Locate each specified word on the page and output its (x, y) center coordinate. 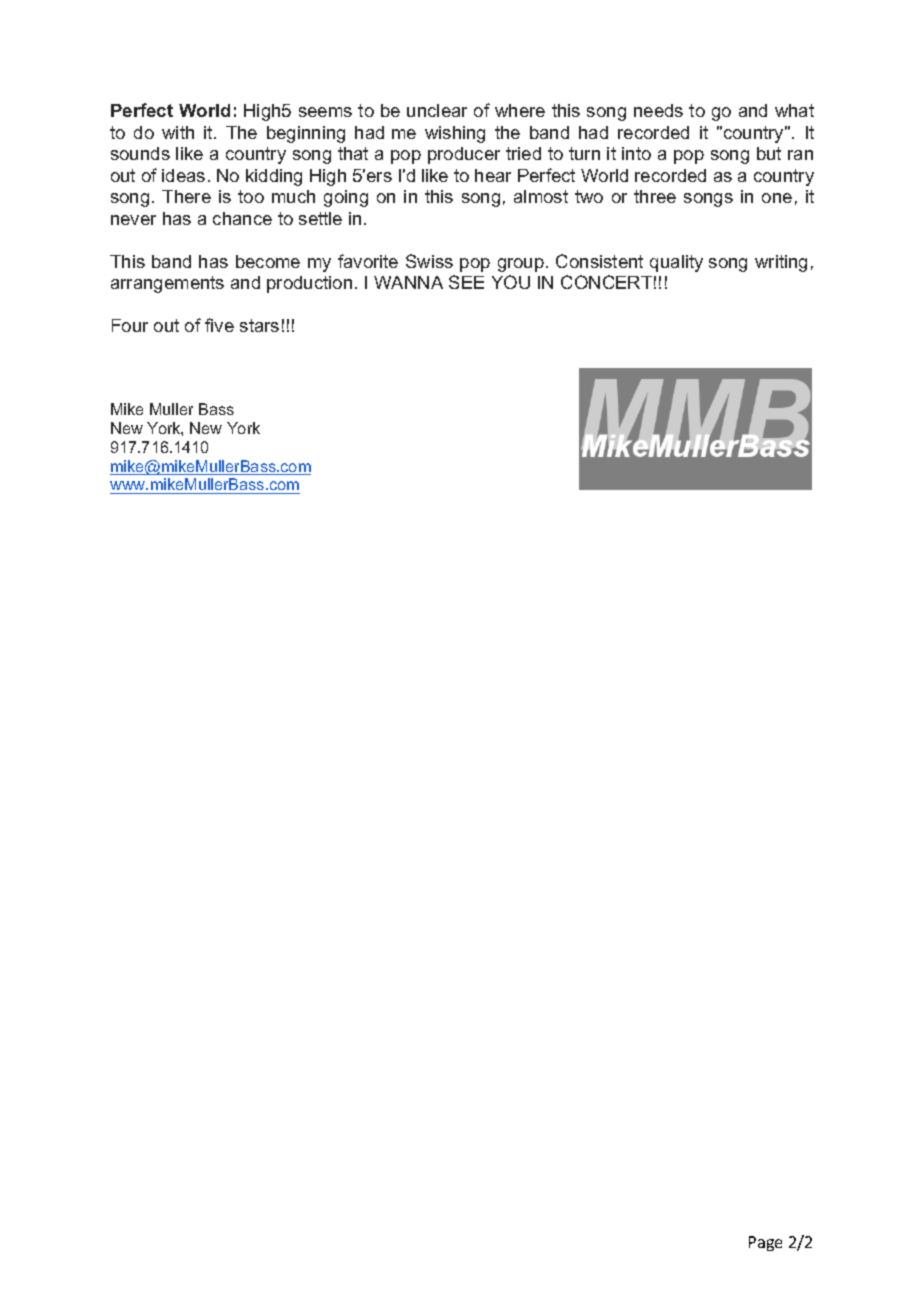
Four (130, 325)
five (219, 325)
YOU (511, 282)
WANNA (408, 282)
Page (765, 1243)
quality (676, 263)
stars (259, 325)
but (769, 153)
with (178, 132)
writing (781, 263)
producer (464, 155)
